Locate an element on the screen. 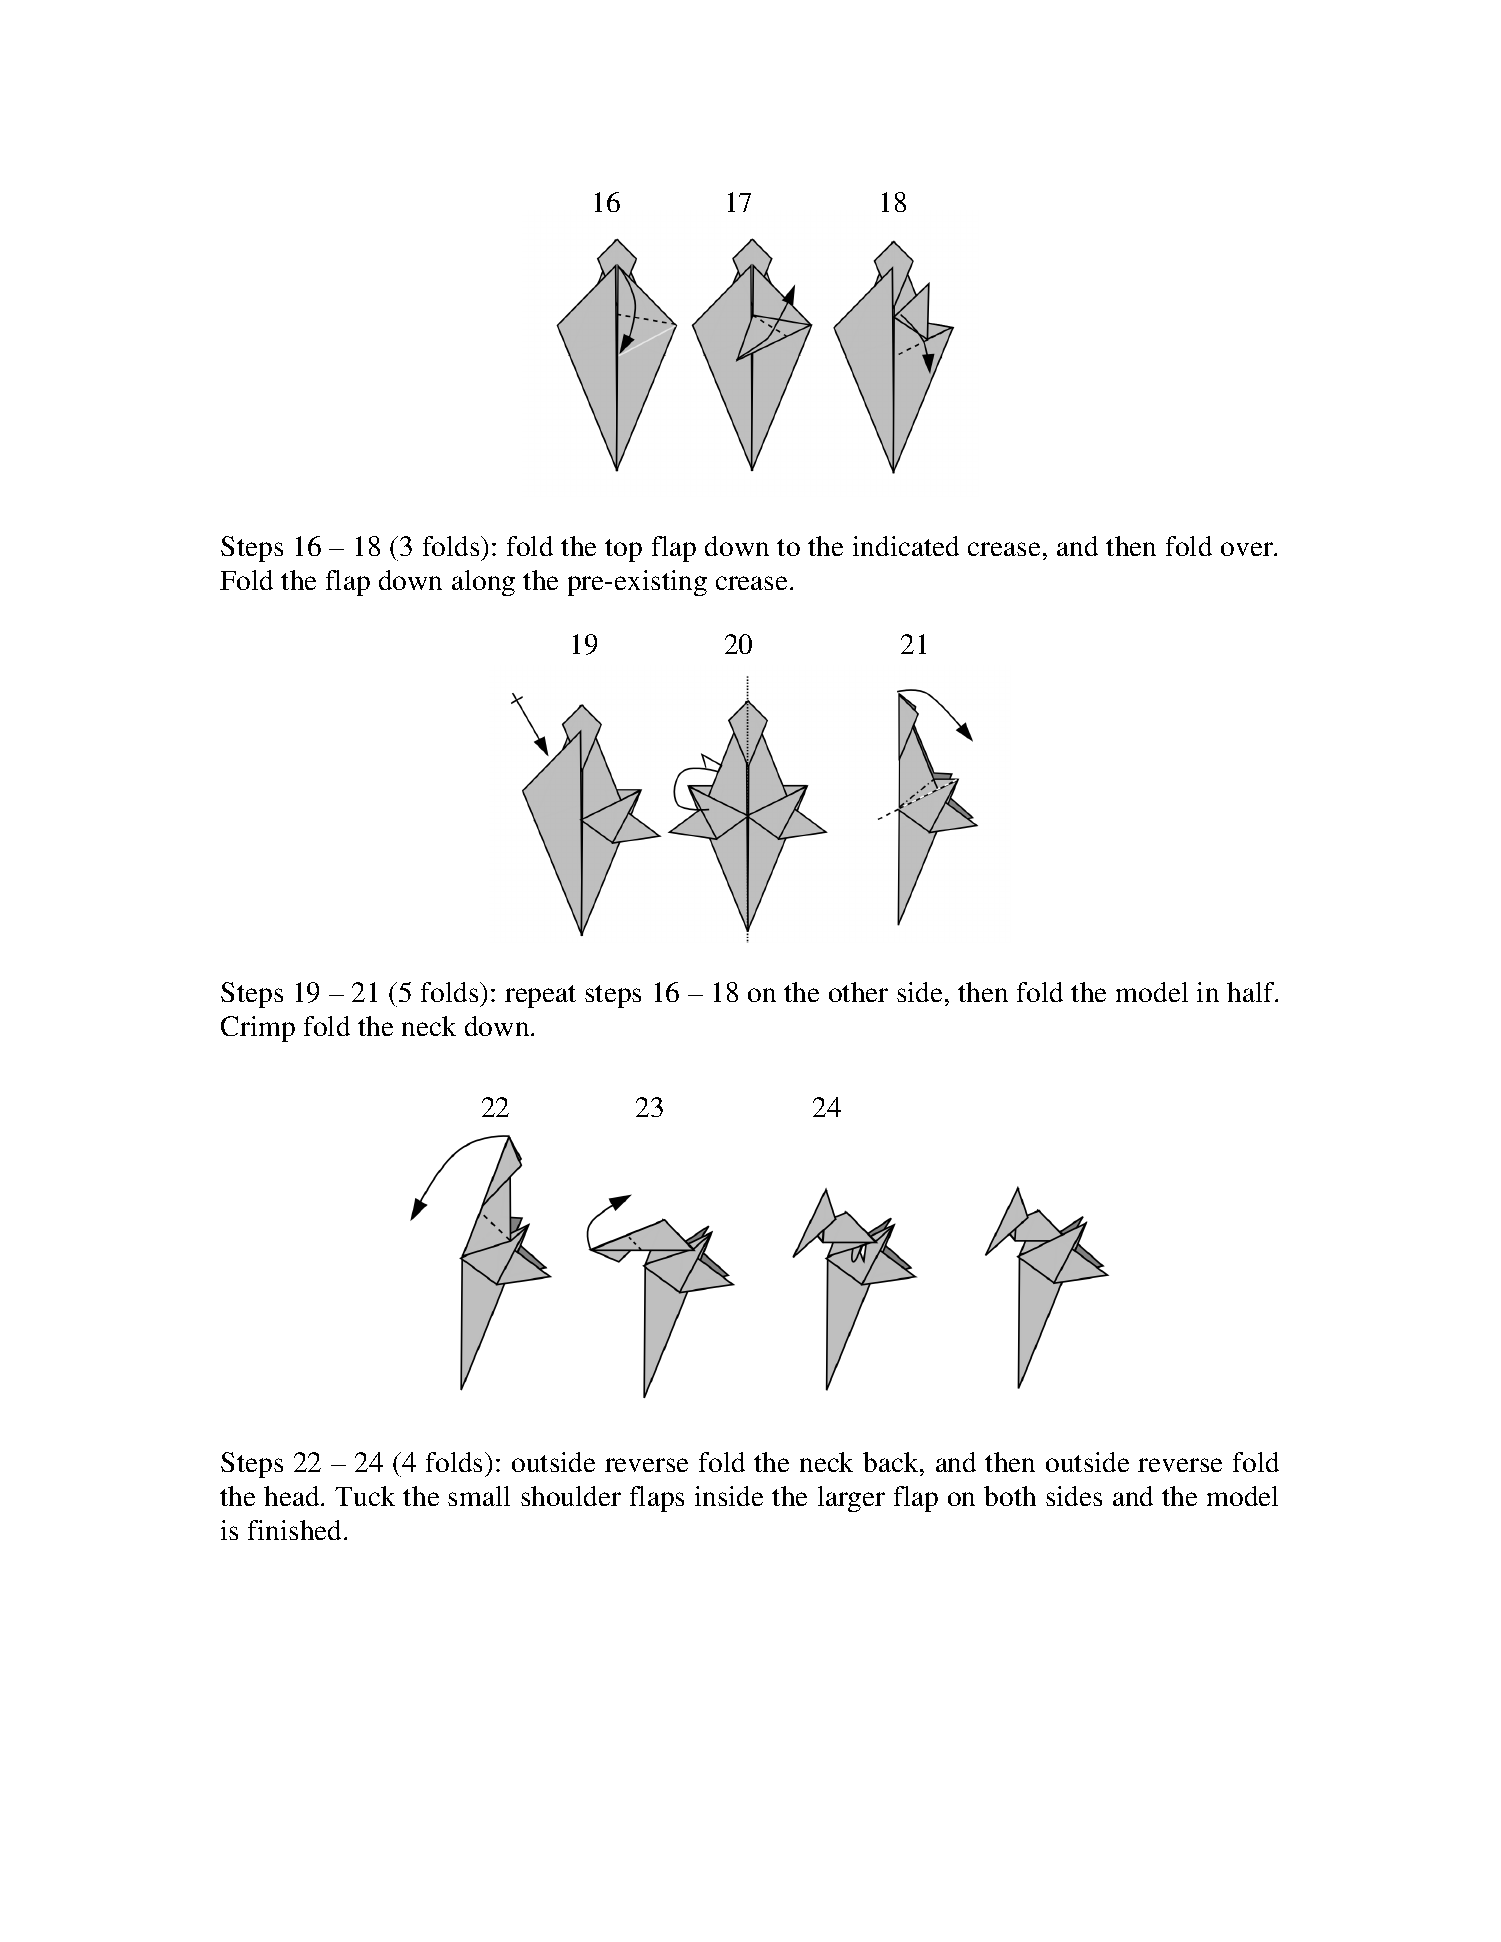  indicated is located at coordinates (906, 546).
